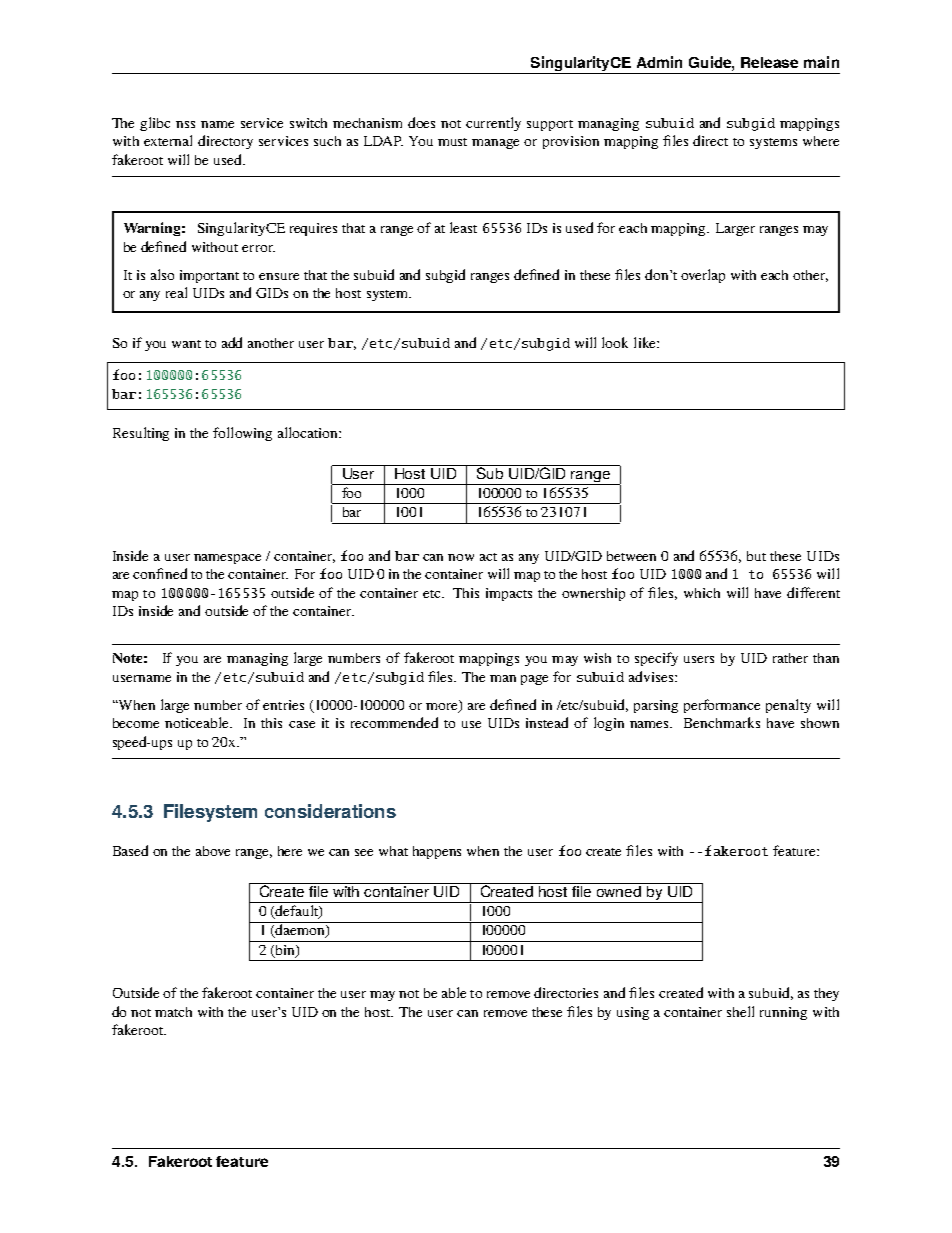  I want to click on Release, so click(769, 62).
